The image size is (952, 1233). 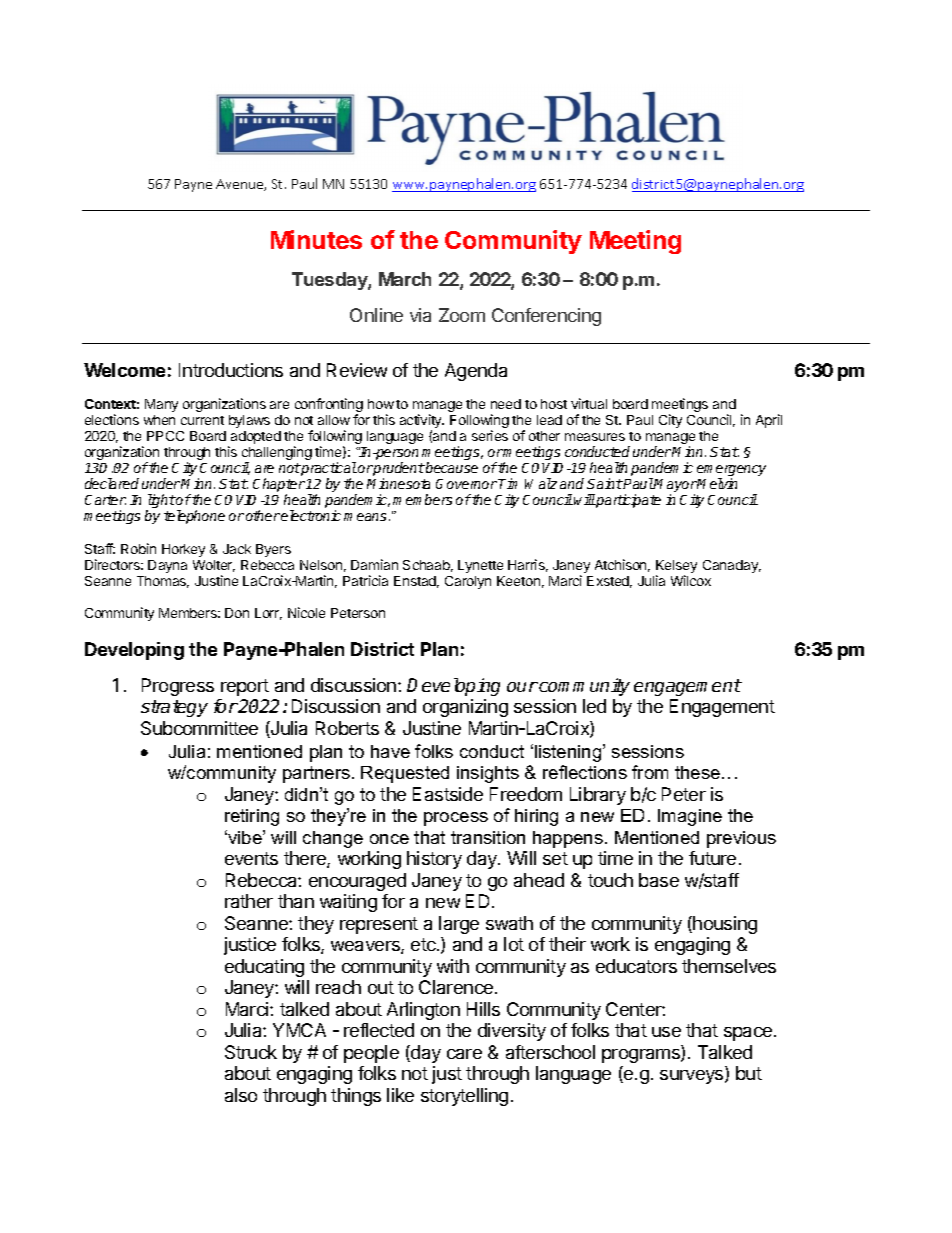 I want to click on organizing, so click(x=465, y=708).
